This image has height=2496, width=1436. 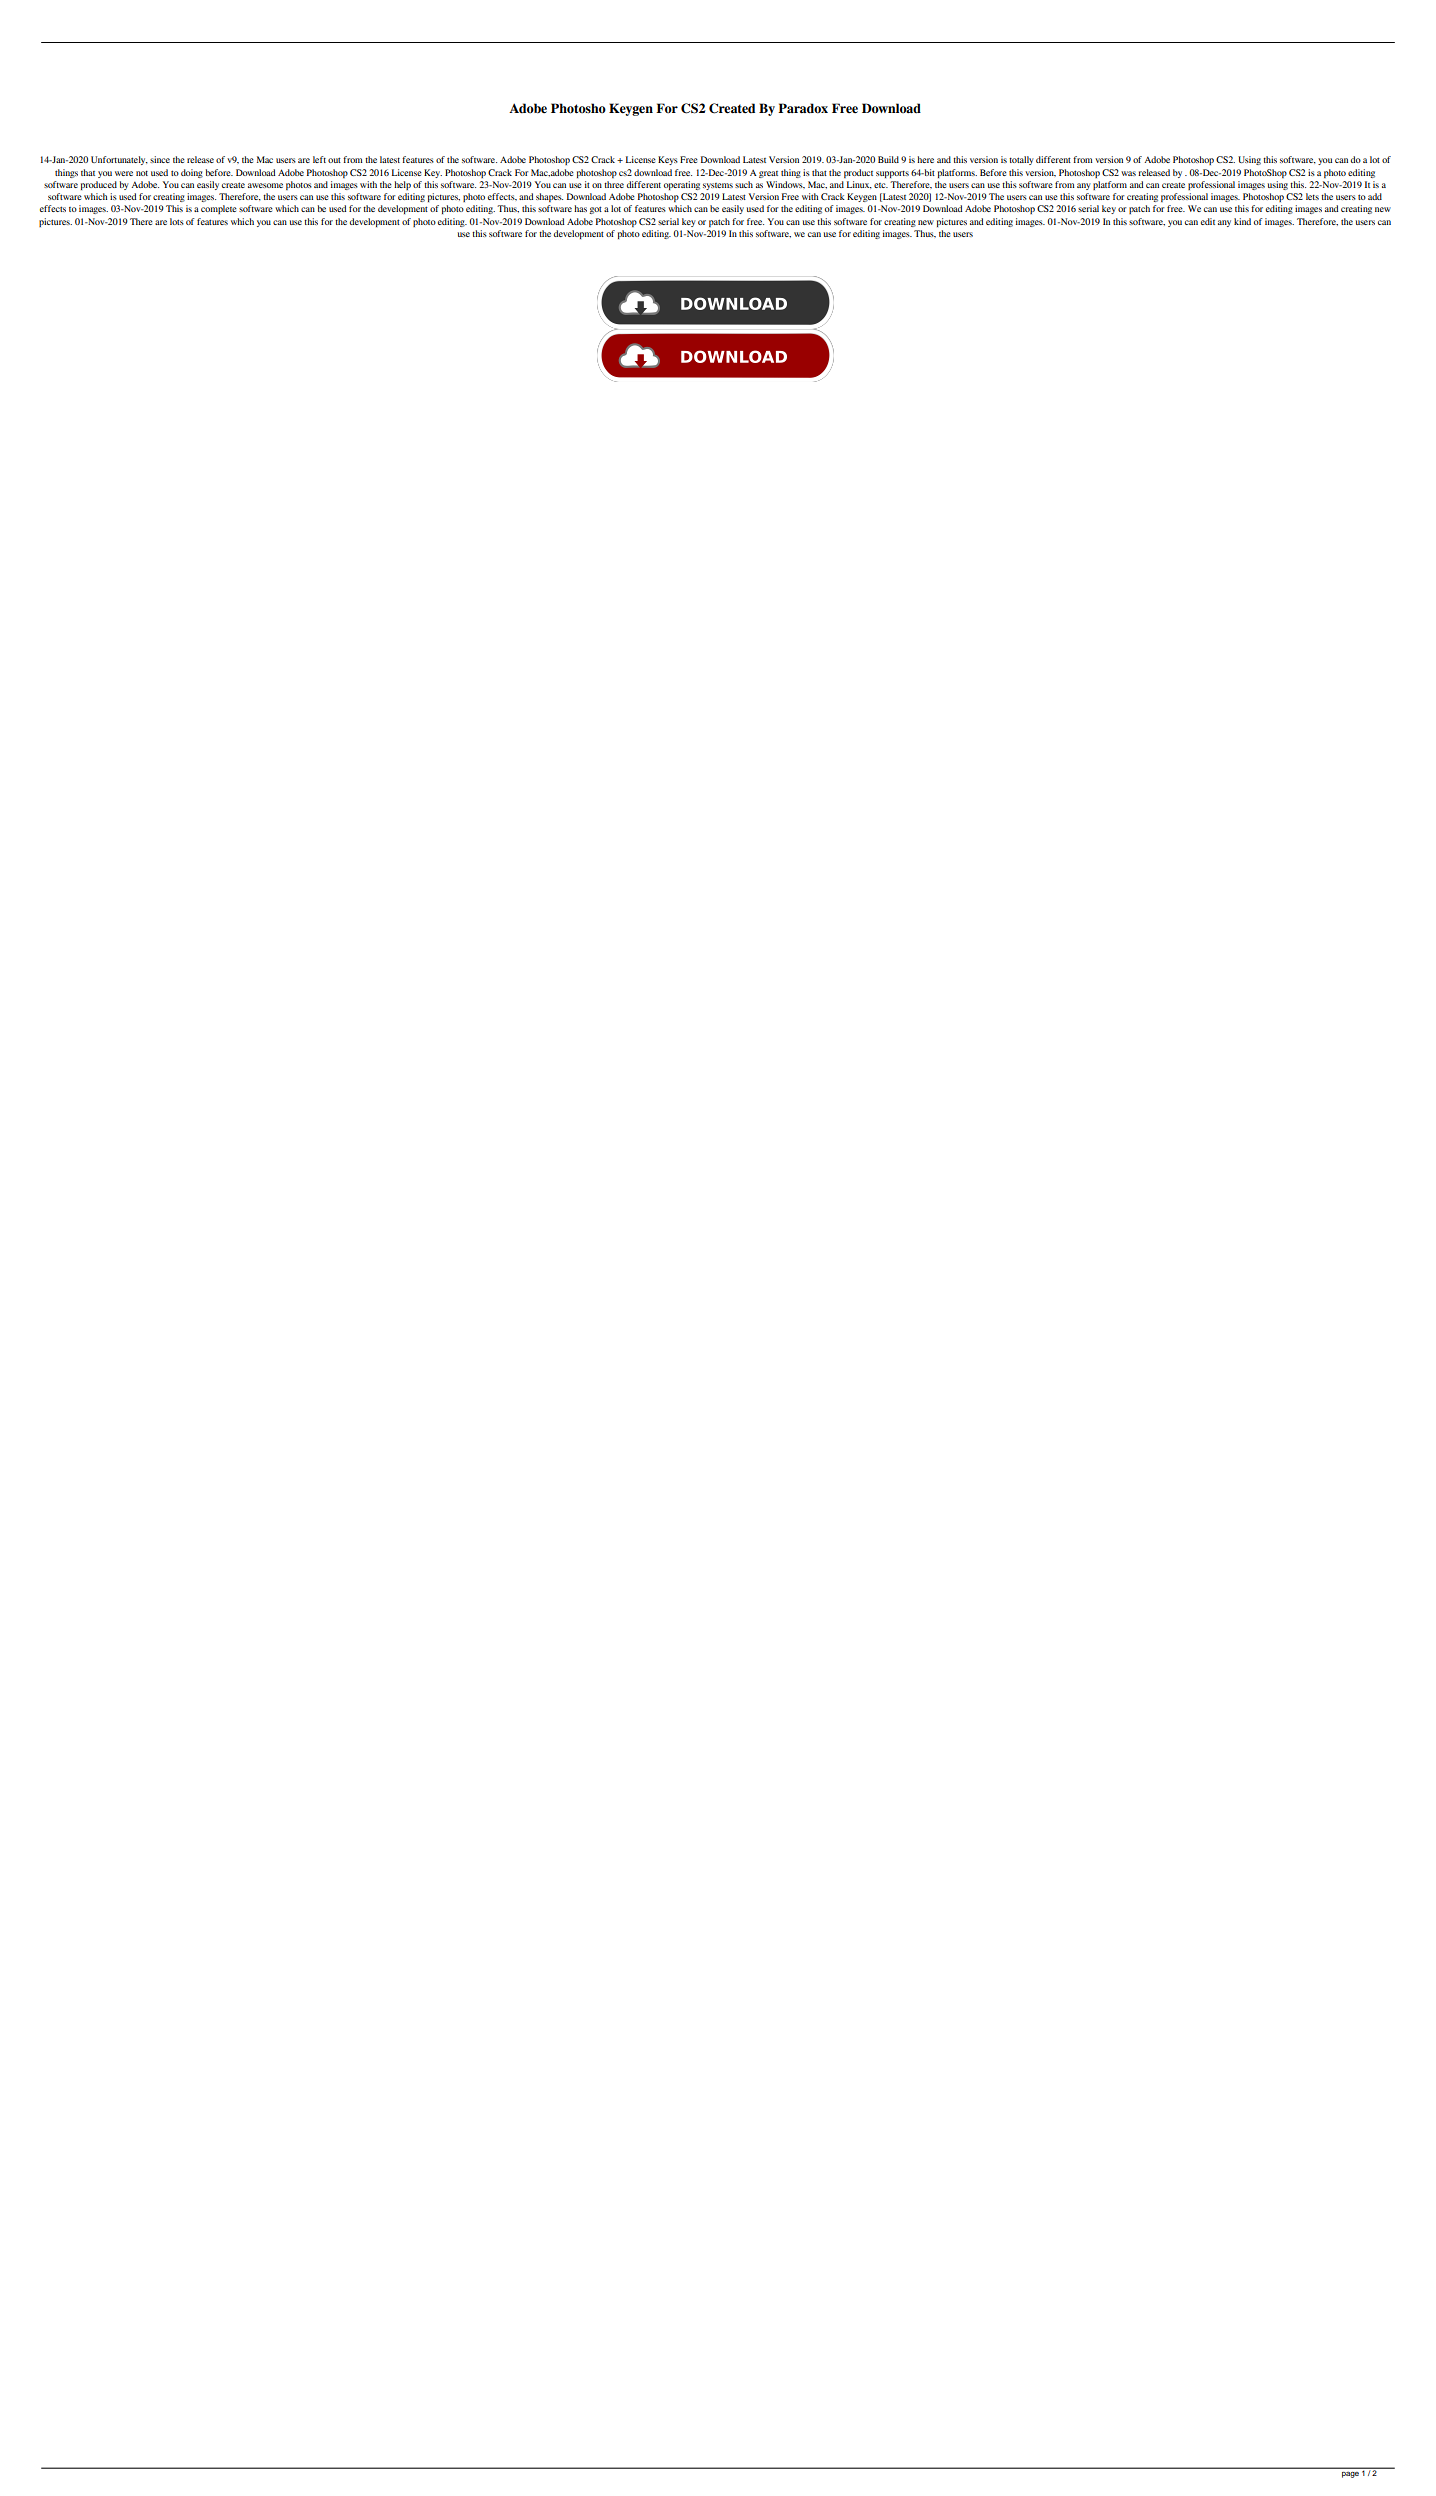 I want to click on lots, so click(x=177, y=221).
